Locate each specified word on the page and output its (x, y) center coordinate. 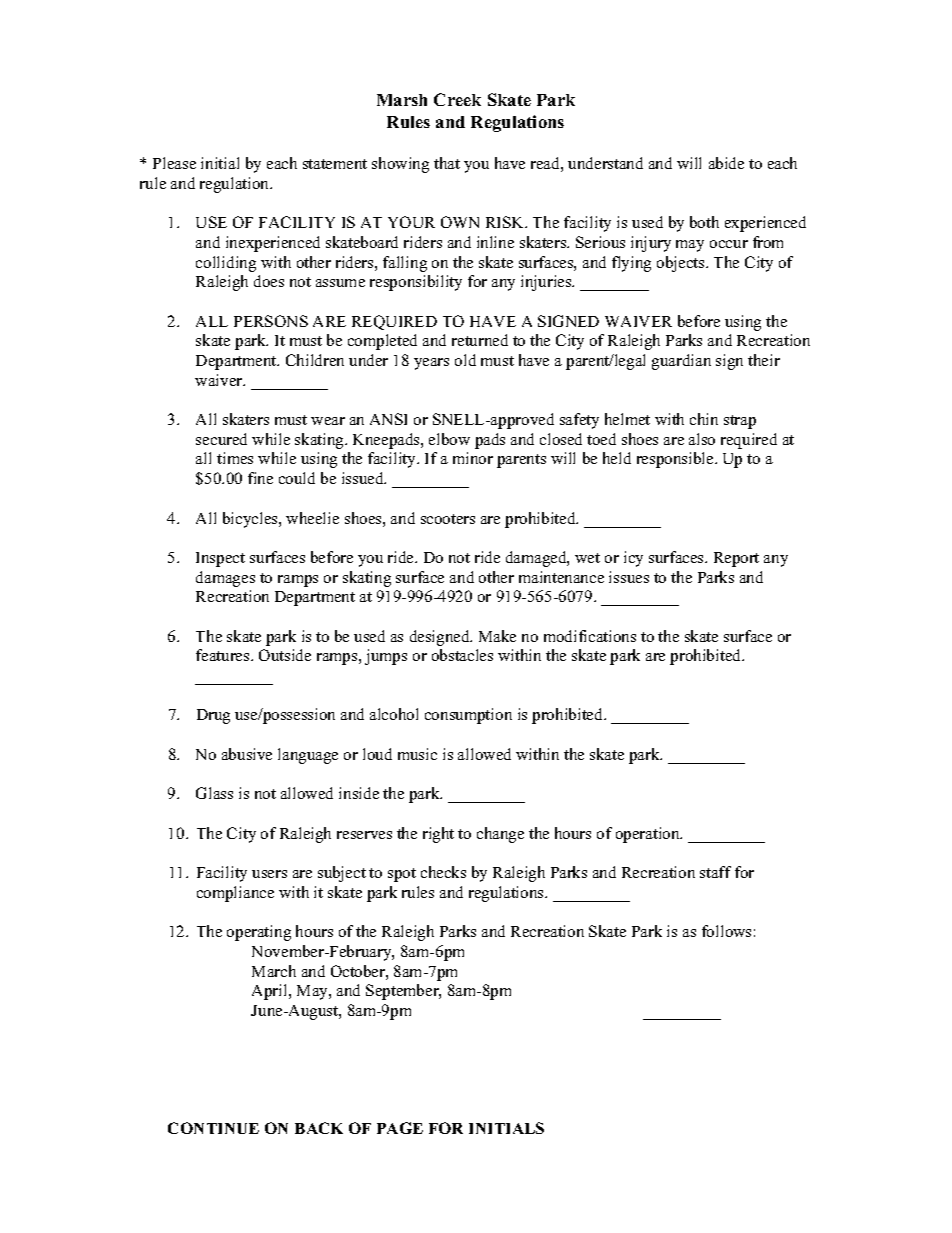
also (702, 439)
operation (649, 835)
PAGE (400, 1128)
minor (473, 458)
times (235, 458)
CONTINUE (213, 1128)
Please (174, 163)
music (417, 754)
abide (726, 163)
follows (726, 931)
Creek (457, 99)
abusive (247, 754)
